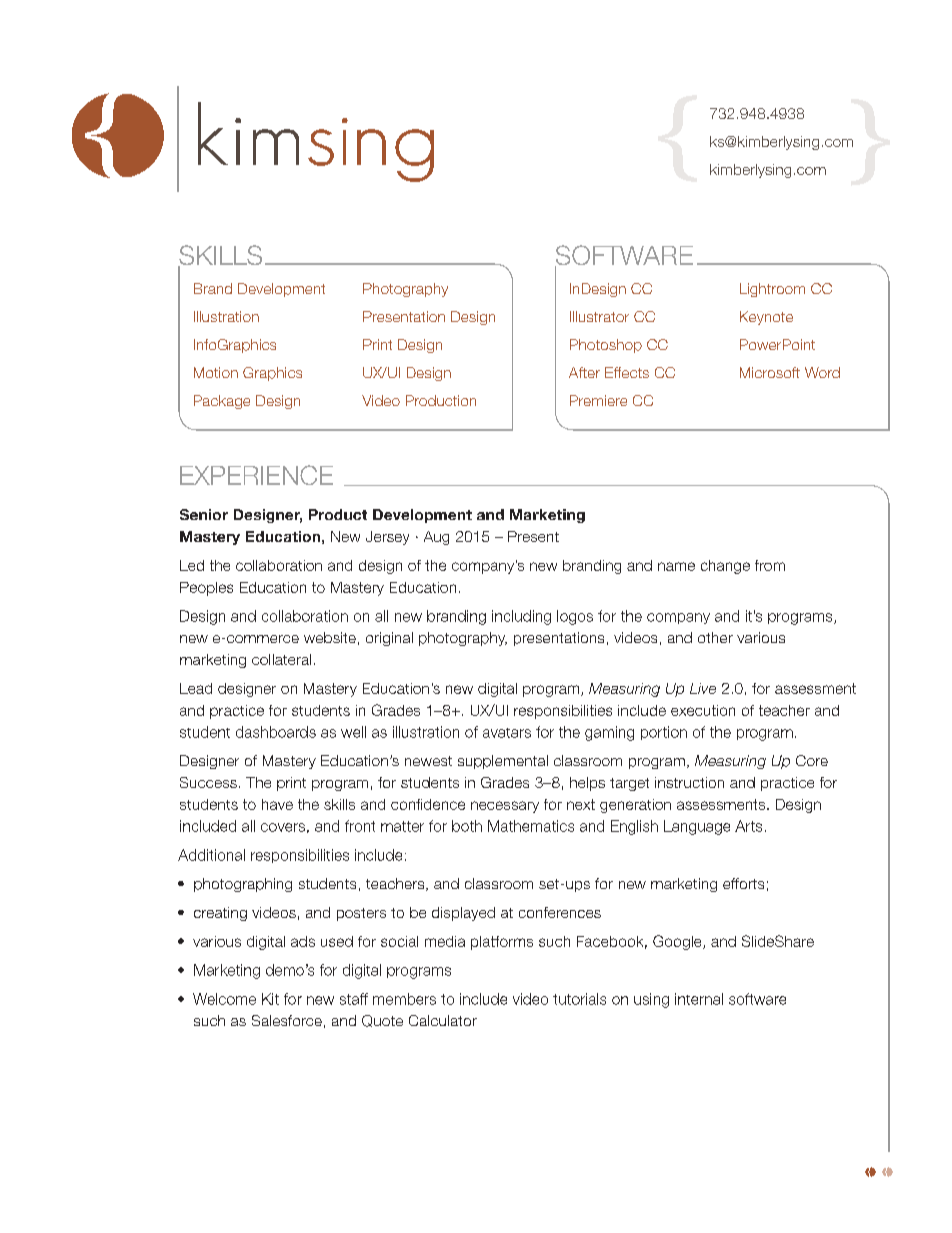 The image size is (952, 1233). I want to click on collateral, so click(281, 659).
